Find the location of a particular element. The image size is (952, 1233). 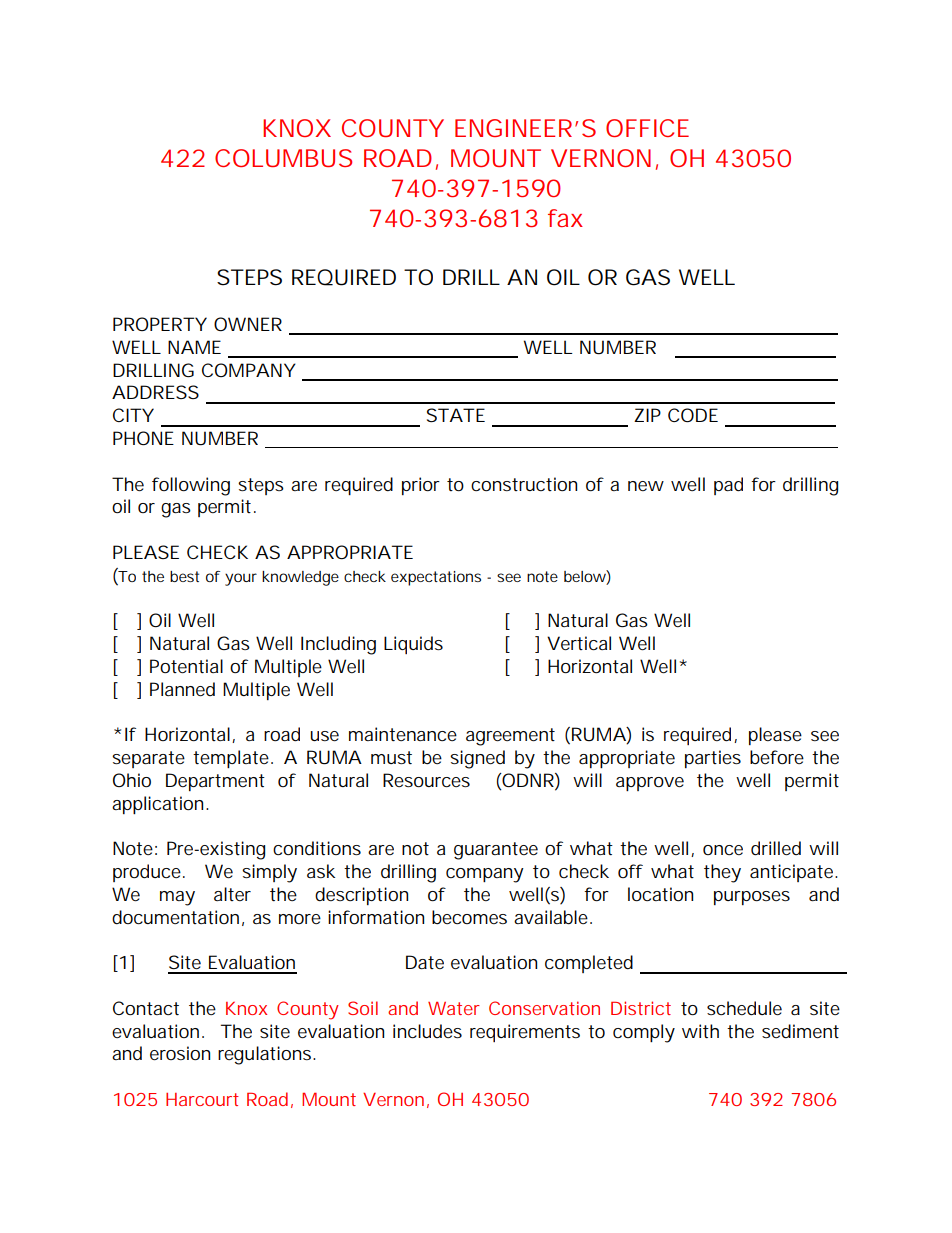

your is located at coordinates (241, 579).
